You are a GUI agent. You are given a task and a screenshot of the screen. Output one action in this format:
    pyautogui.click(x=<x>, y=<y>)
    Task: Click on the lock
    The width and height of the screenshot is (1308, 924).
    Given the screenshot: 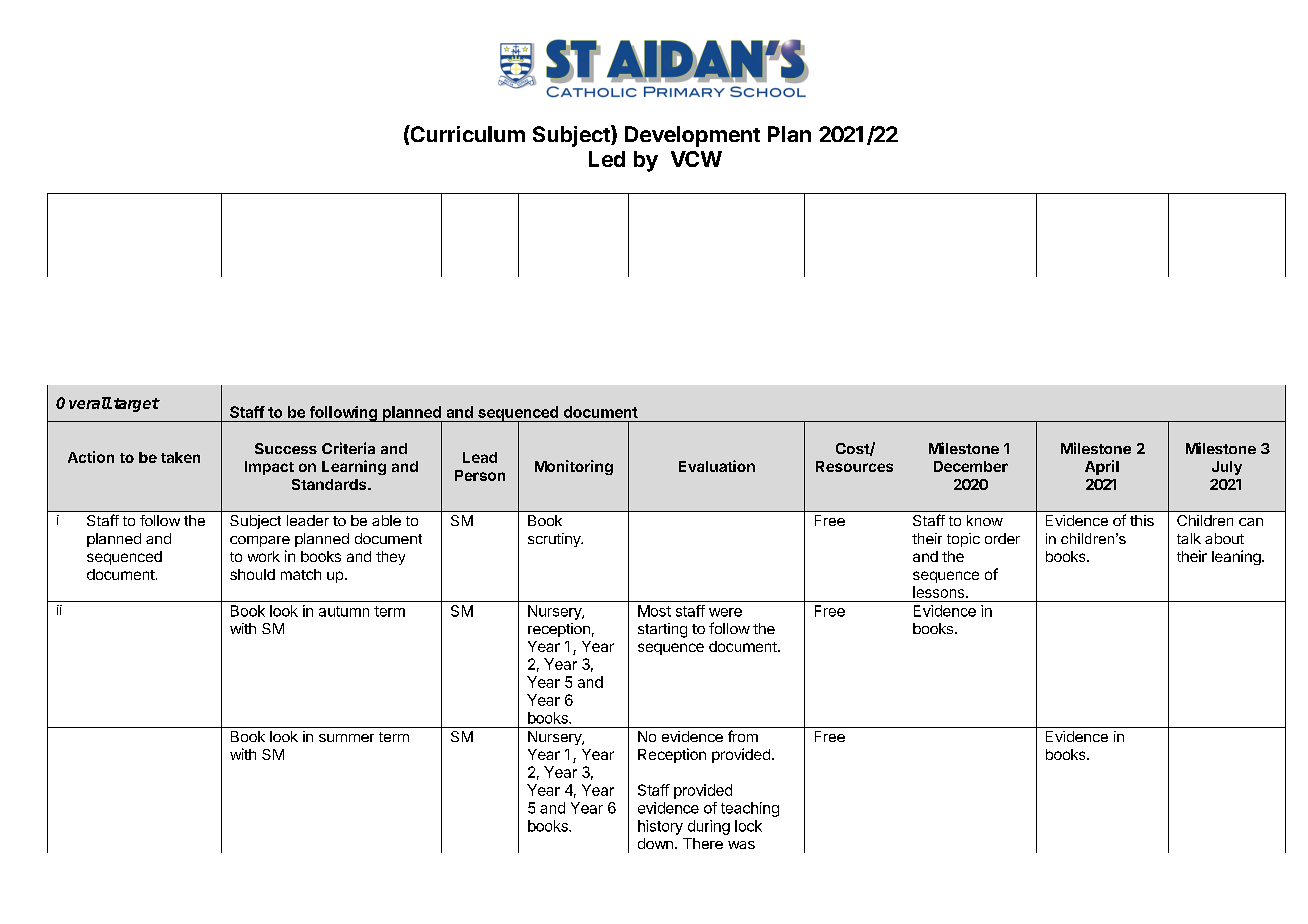 What is the action you would take?
    pyautogui.click(x=748, y=826)
